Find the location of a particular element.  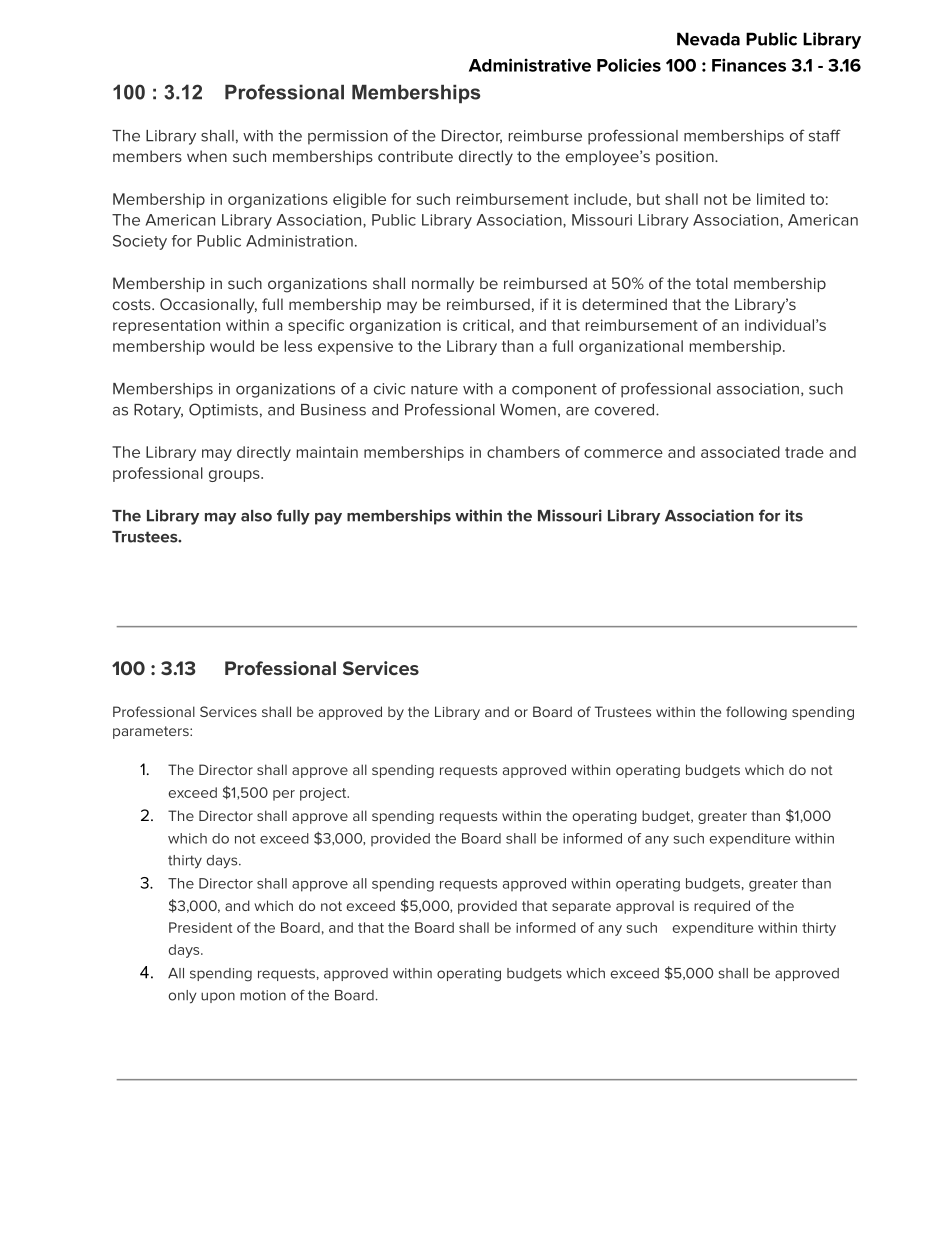

parameters is located at coordinates (152, 732).
